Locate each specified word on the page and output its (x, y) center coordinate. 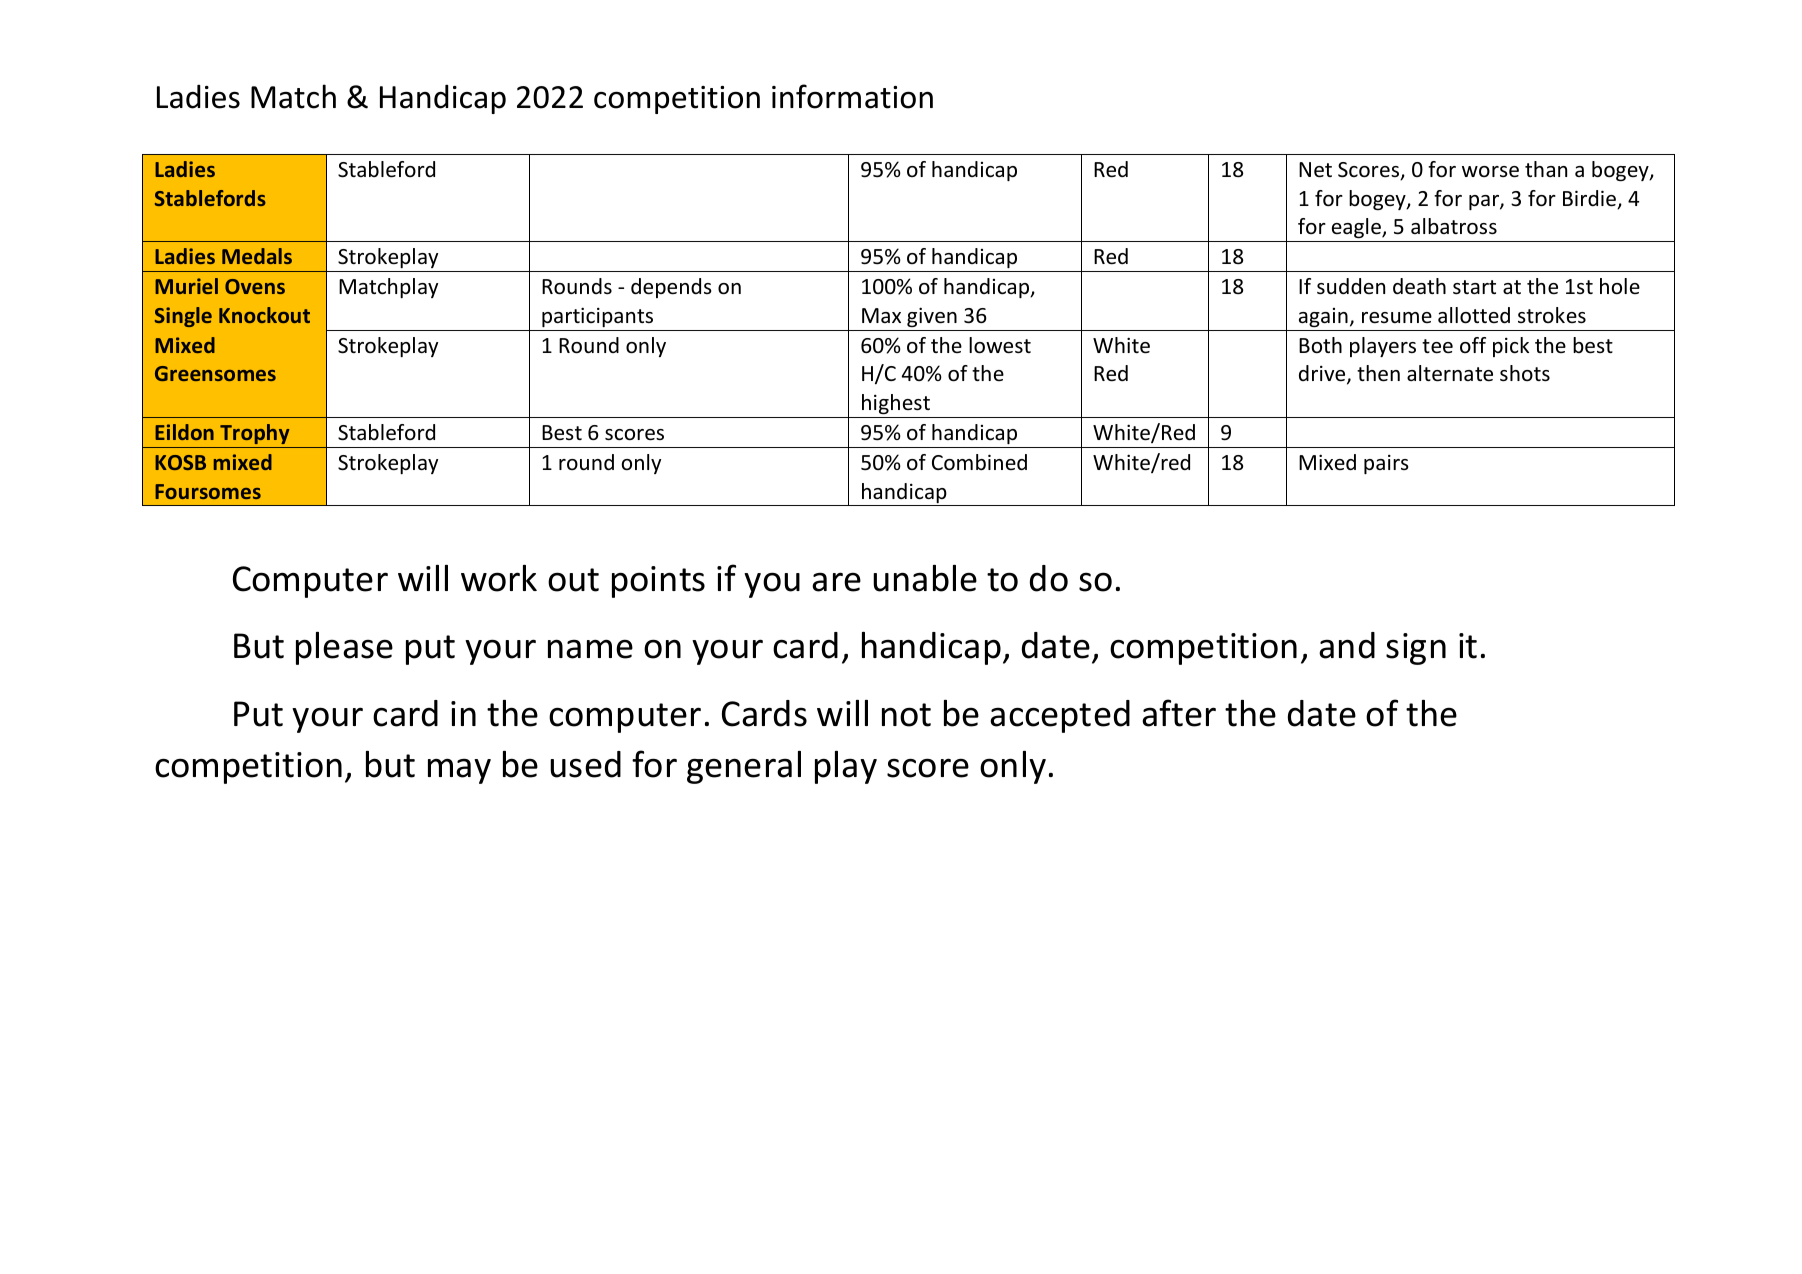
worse (1490, 172)
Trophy (254, 434)
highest (896, 404)
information (852, 96)
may (459, 771)
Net (1315, 170)
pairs (1386, 464)
